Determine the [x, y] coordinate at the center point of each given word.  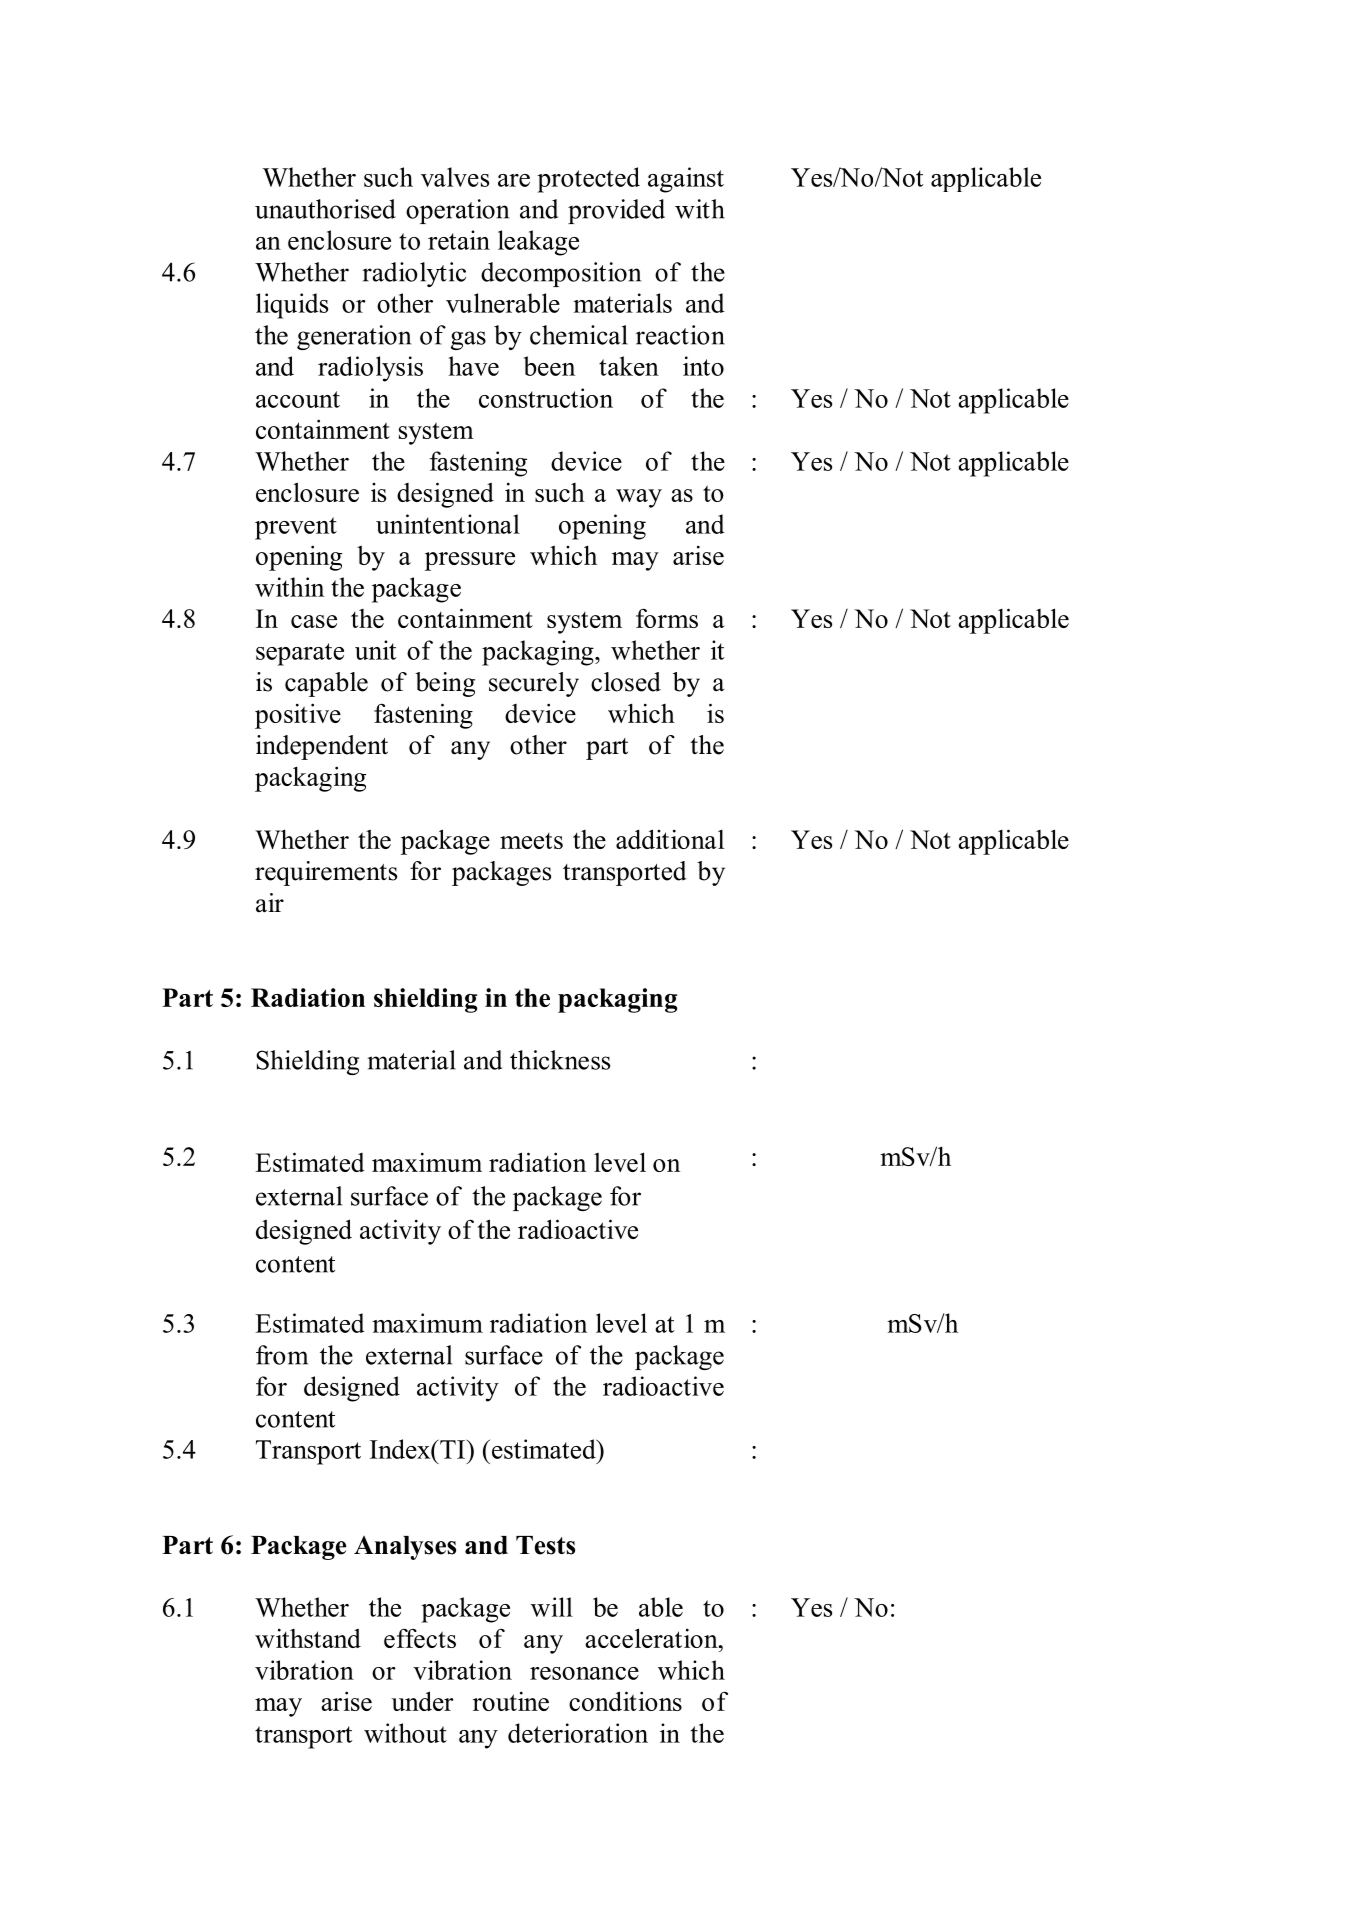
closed [626, 682]
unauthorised [325, 209]
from [282, 1355]
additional [670, 839]
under [422, 1701]
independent [322, 747]
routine [511, 1701]
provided [616, 211]
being [445, 684]
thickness [560, 1060]
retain [459, 240]
